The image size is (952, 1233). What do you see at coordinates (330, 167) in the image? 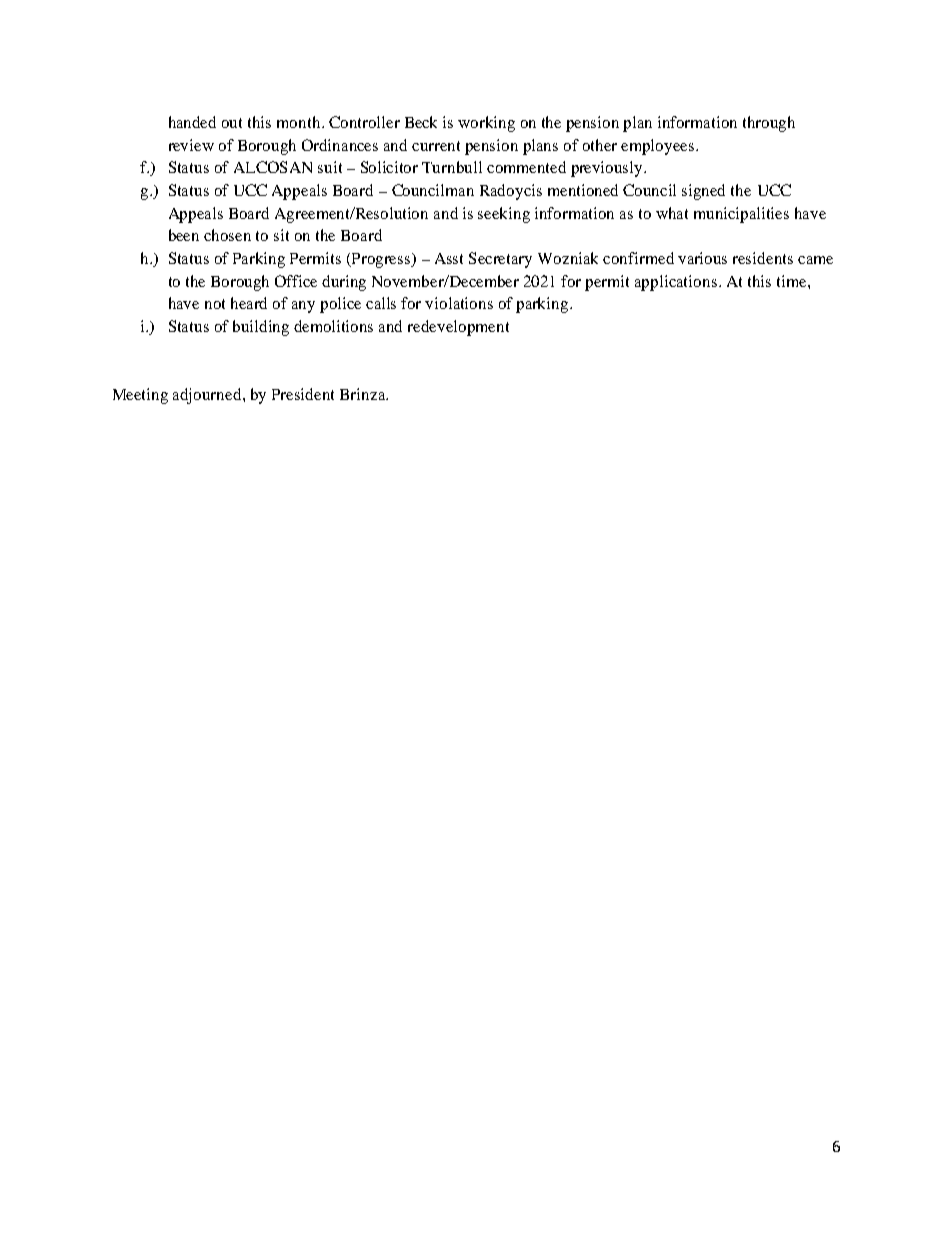
I see `suit` at bounding box center [330, 167].
